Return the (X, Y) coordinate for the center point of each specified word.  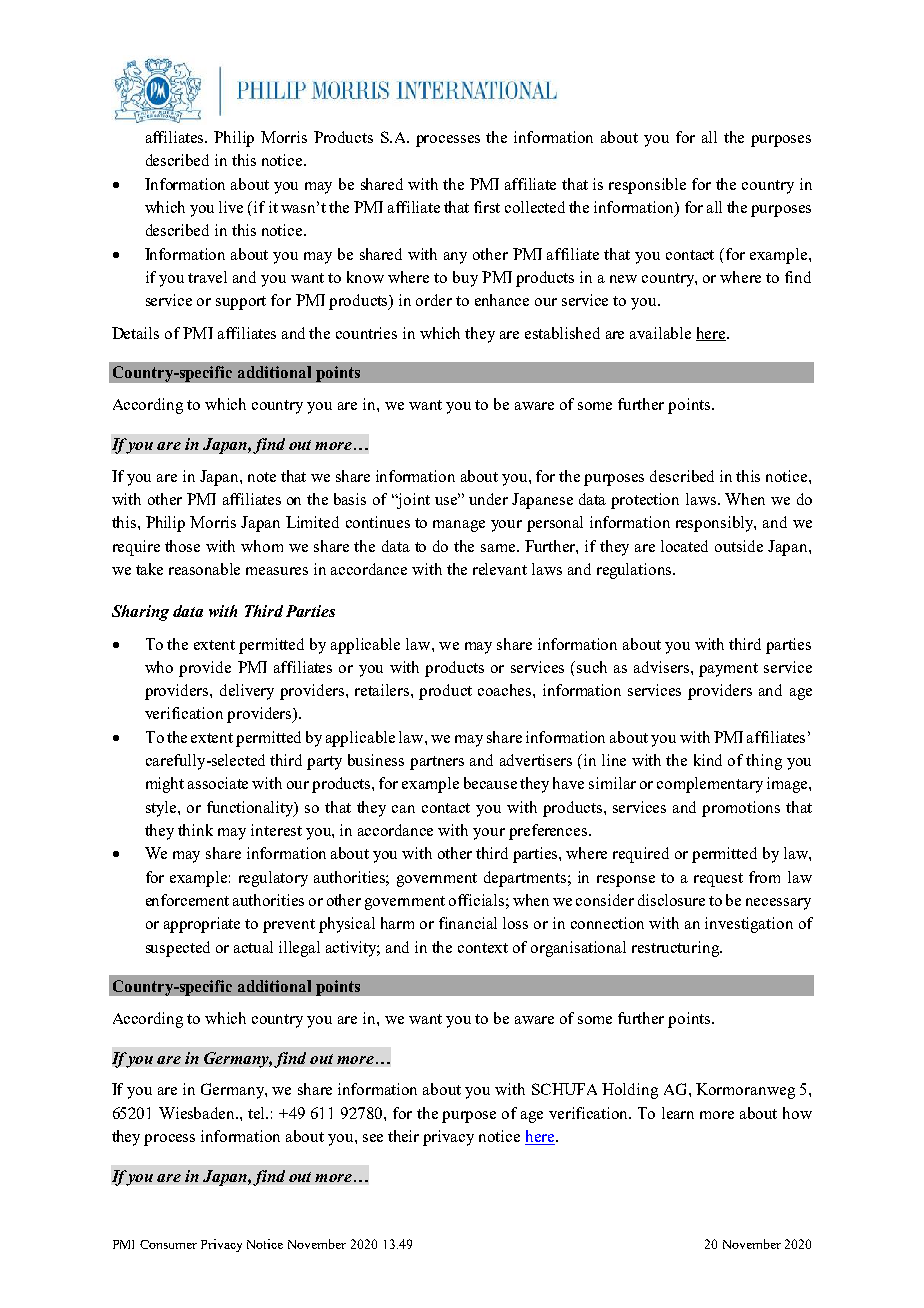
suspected (178, 949)
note (262, 477)
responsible (647, 186)
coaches (506, 690)
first (487, 207)
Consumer (168, 1244)
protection (645, 501)
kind (708, 760)
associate (218, 783)
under (488, 499)
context (483, 948)
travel (207, 277)
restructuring (676, 949)
